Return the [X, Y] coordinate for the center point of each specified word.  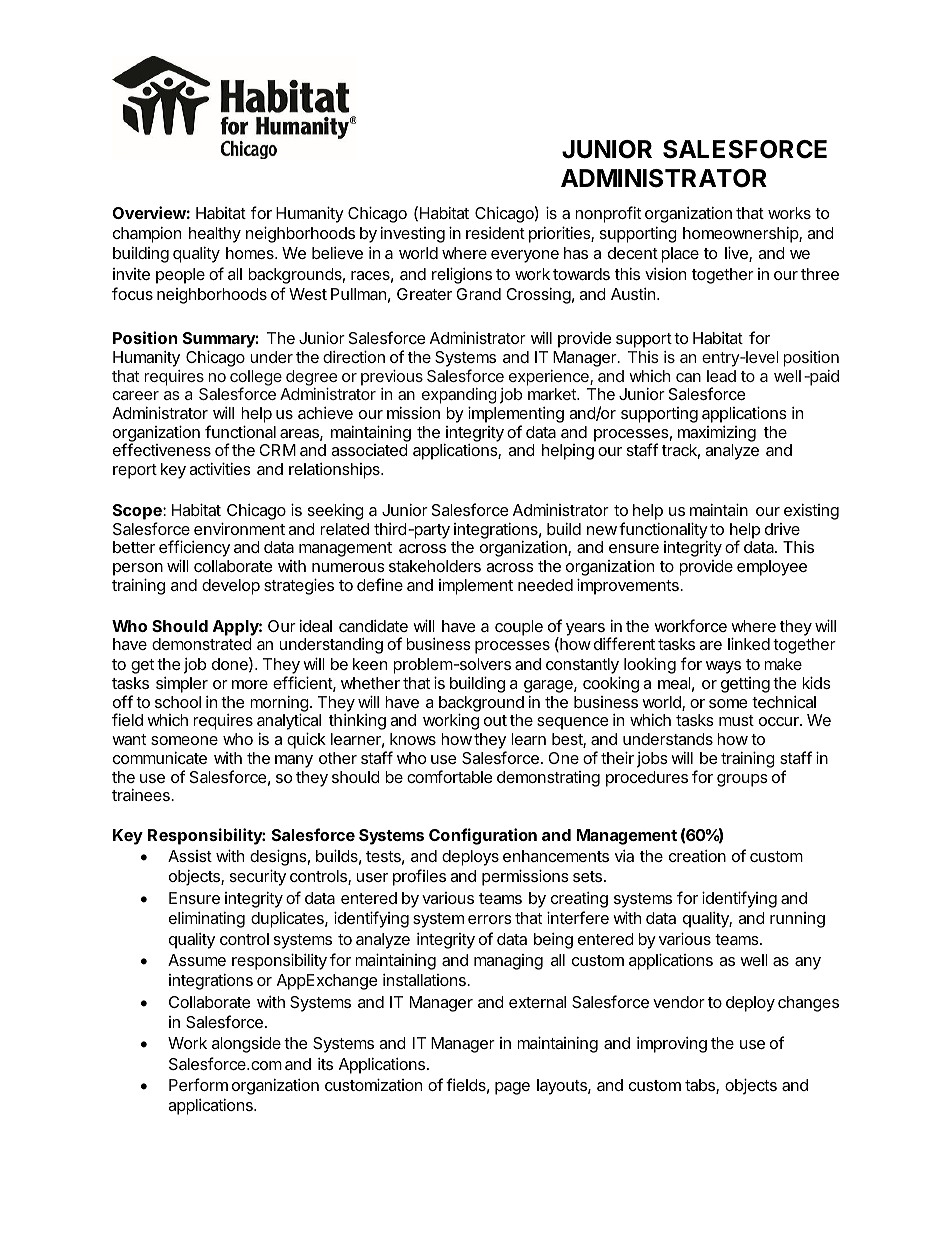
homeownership [741, 235]
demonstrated [202, 644]
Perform [198, 1084]
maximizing [717, 434]
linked [749, 643]
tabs [701, 1086]
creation [697, 856]
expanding [459, 397]
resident [495, 233]
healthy [215, 235]
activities [220, 468]
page [512, 1088]
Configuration [483, 836]
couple [519, 628]
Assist [190, 856]
